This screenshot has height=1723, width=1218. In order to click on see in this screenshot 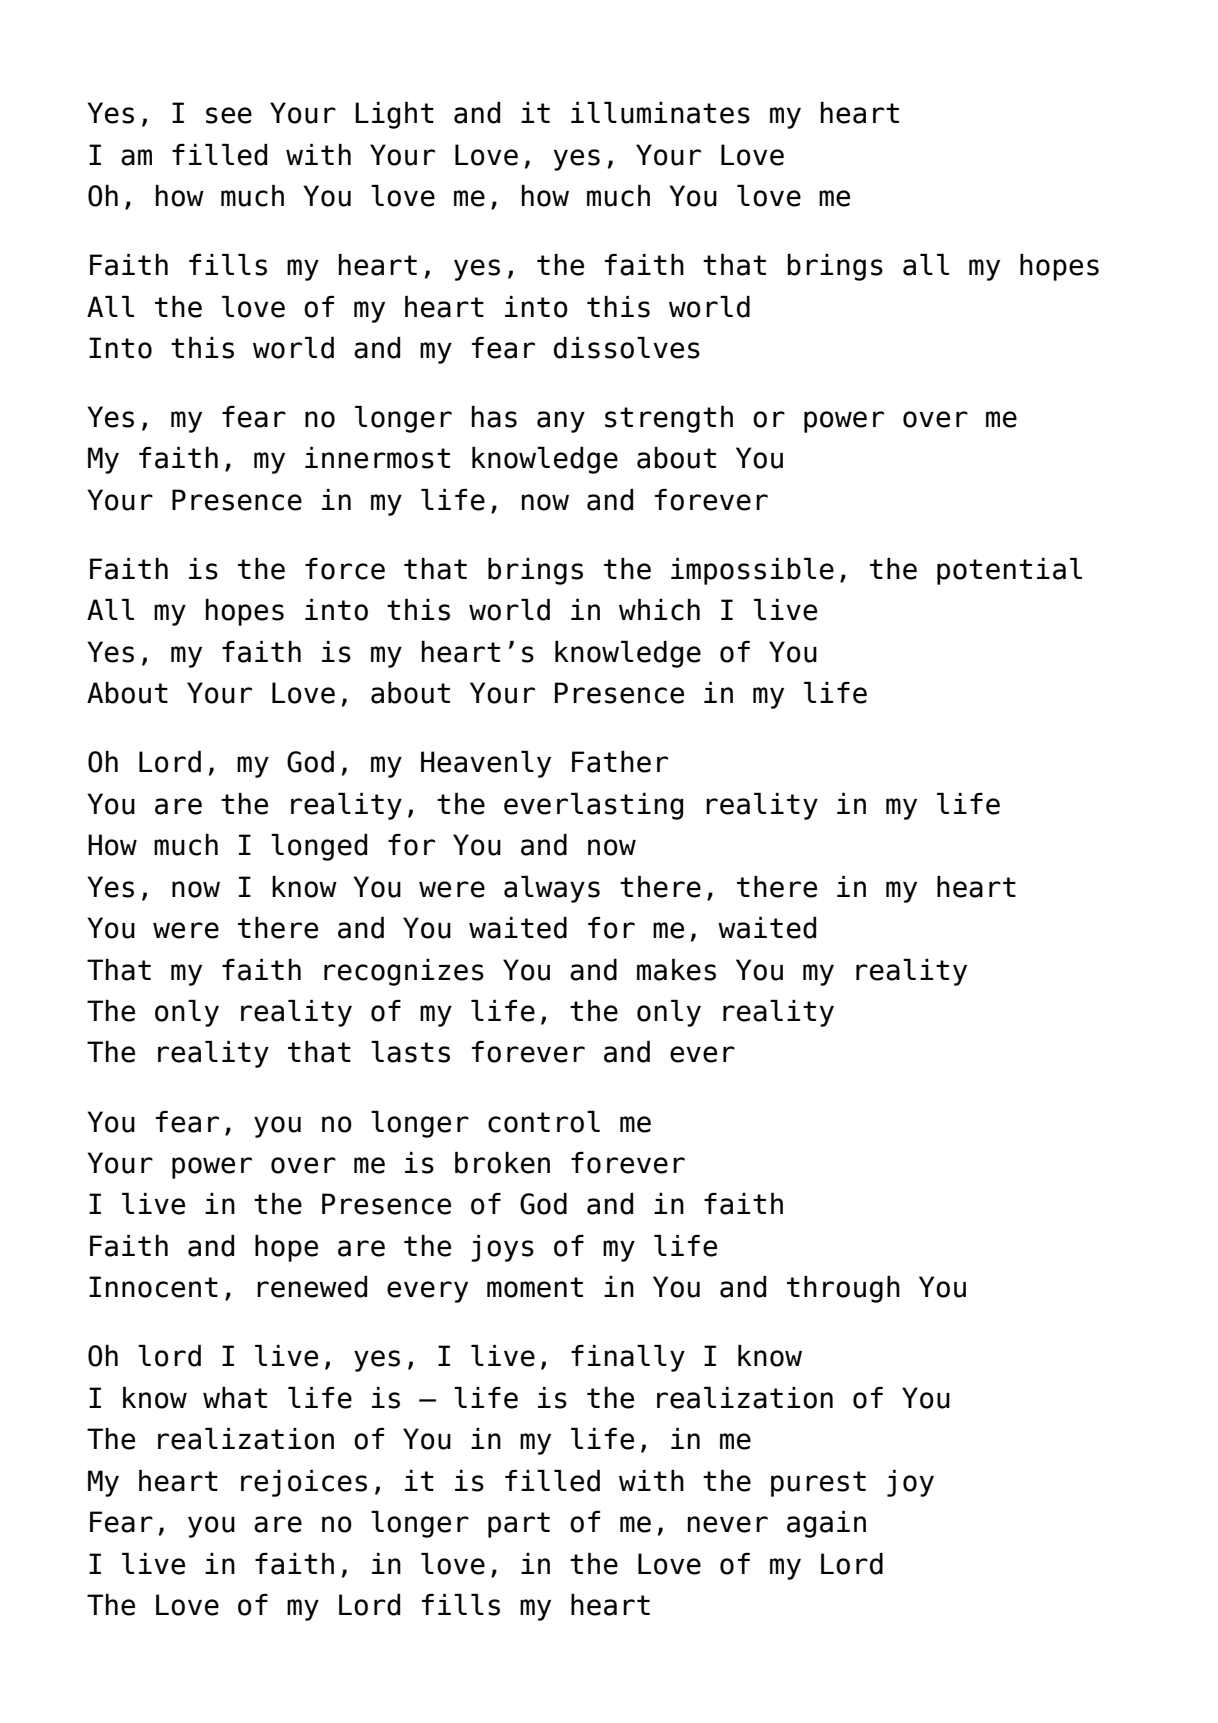, I will do `click(229, 115)`.
